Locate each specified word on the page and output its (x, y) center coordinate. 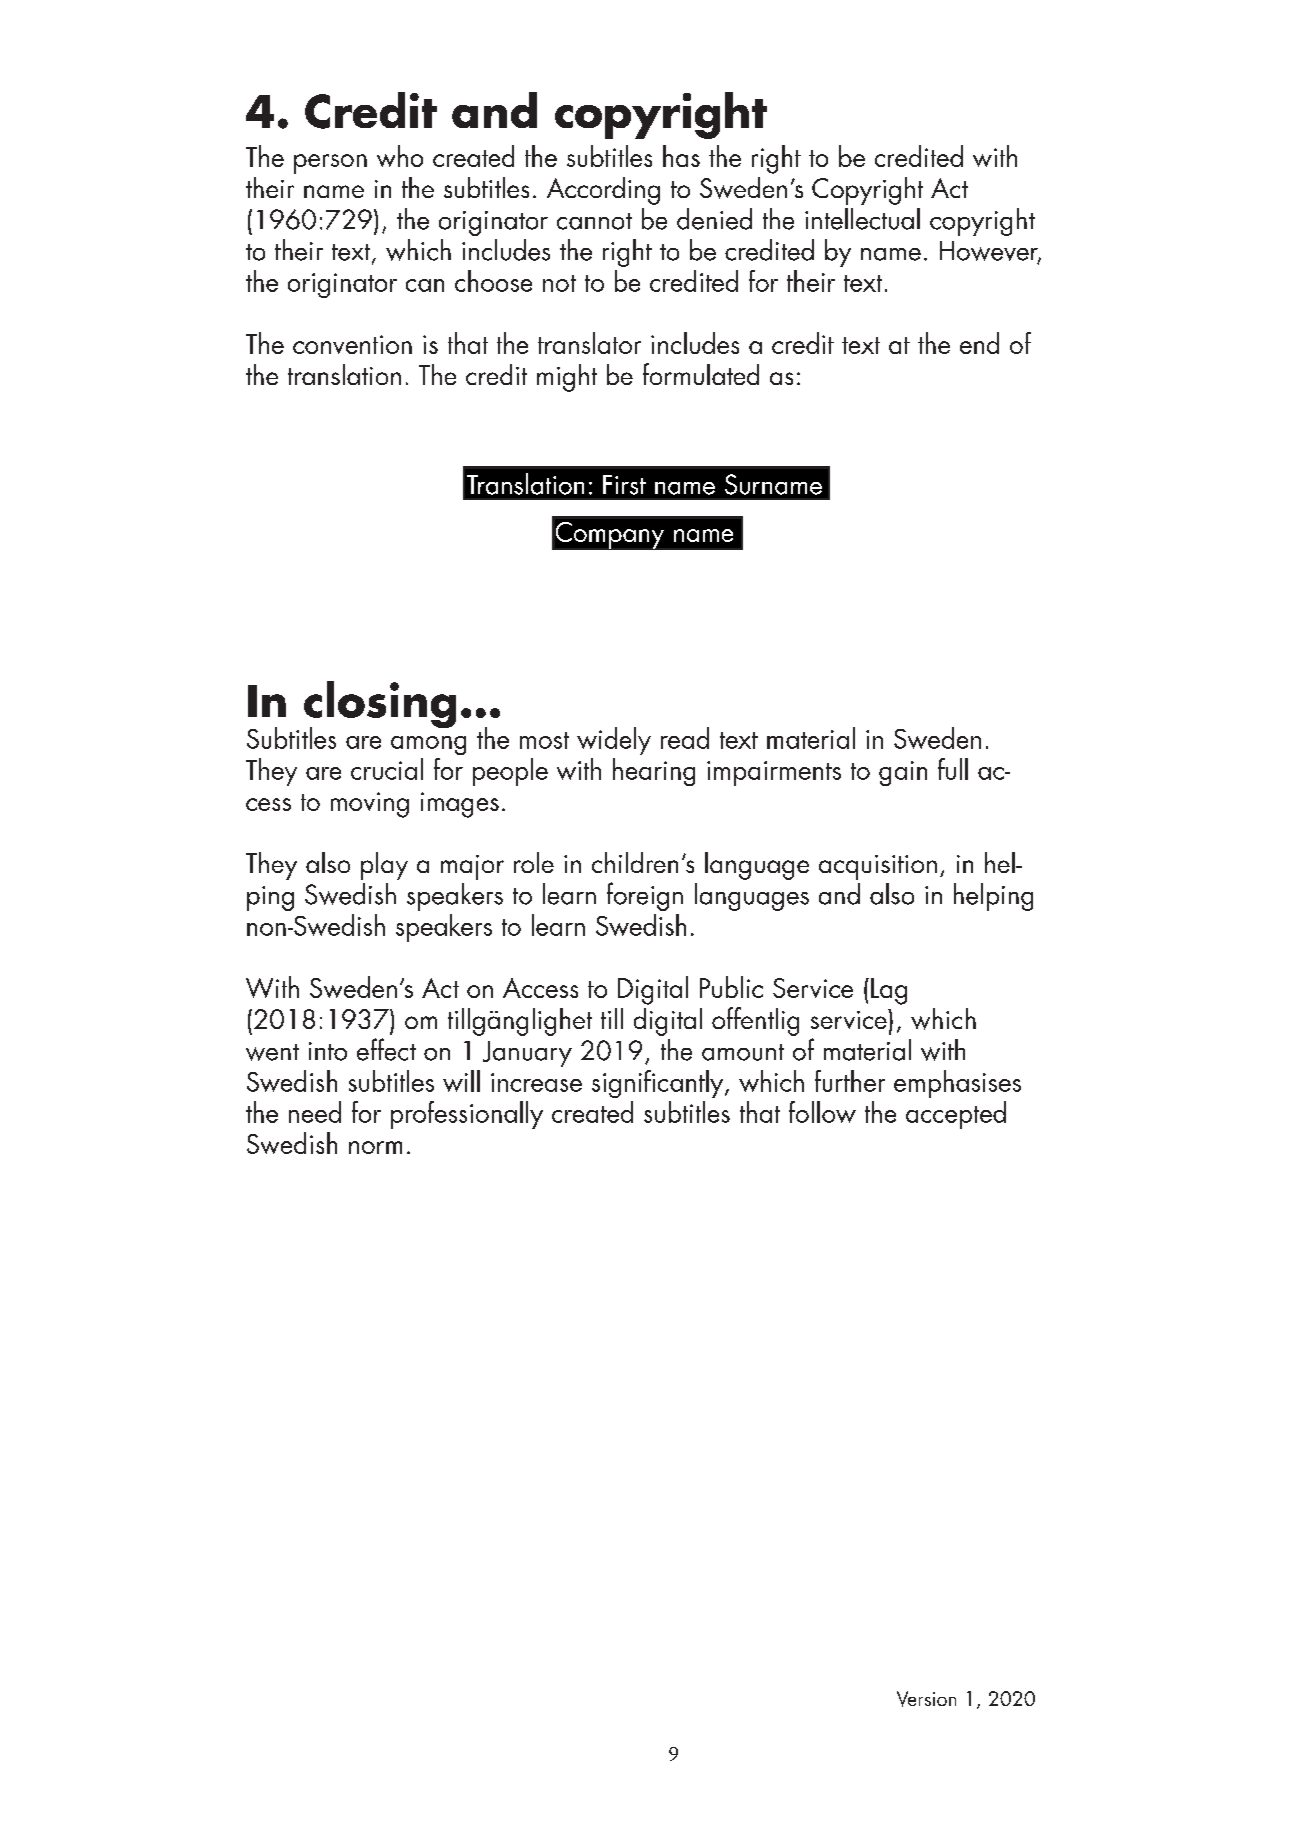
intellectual (862, 219)
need (315, 1112)
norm (375, 1147)
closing (380, 706)
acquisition (878, 867)
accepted (956, 1115)
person (330, 164)
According (603, 191)
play (384, 866)
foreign (645, 896)
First (624, 485)
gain (903, 773)
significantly (659, 1084)
